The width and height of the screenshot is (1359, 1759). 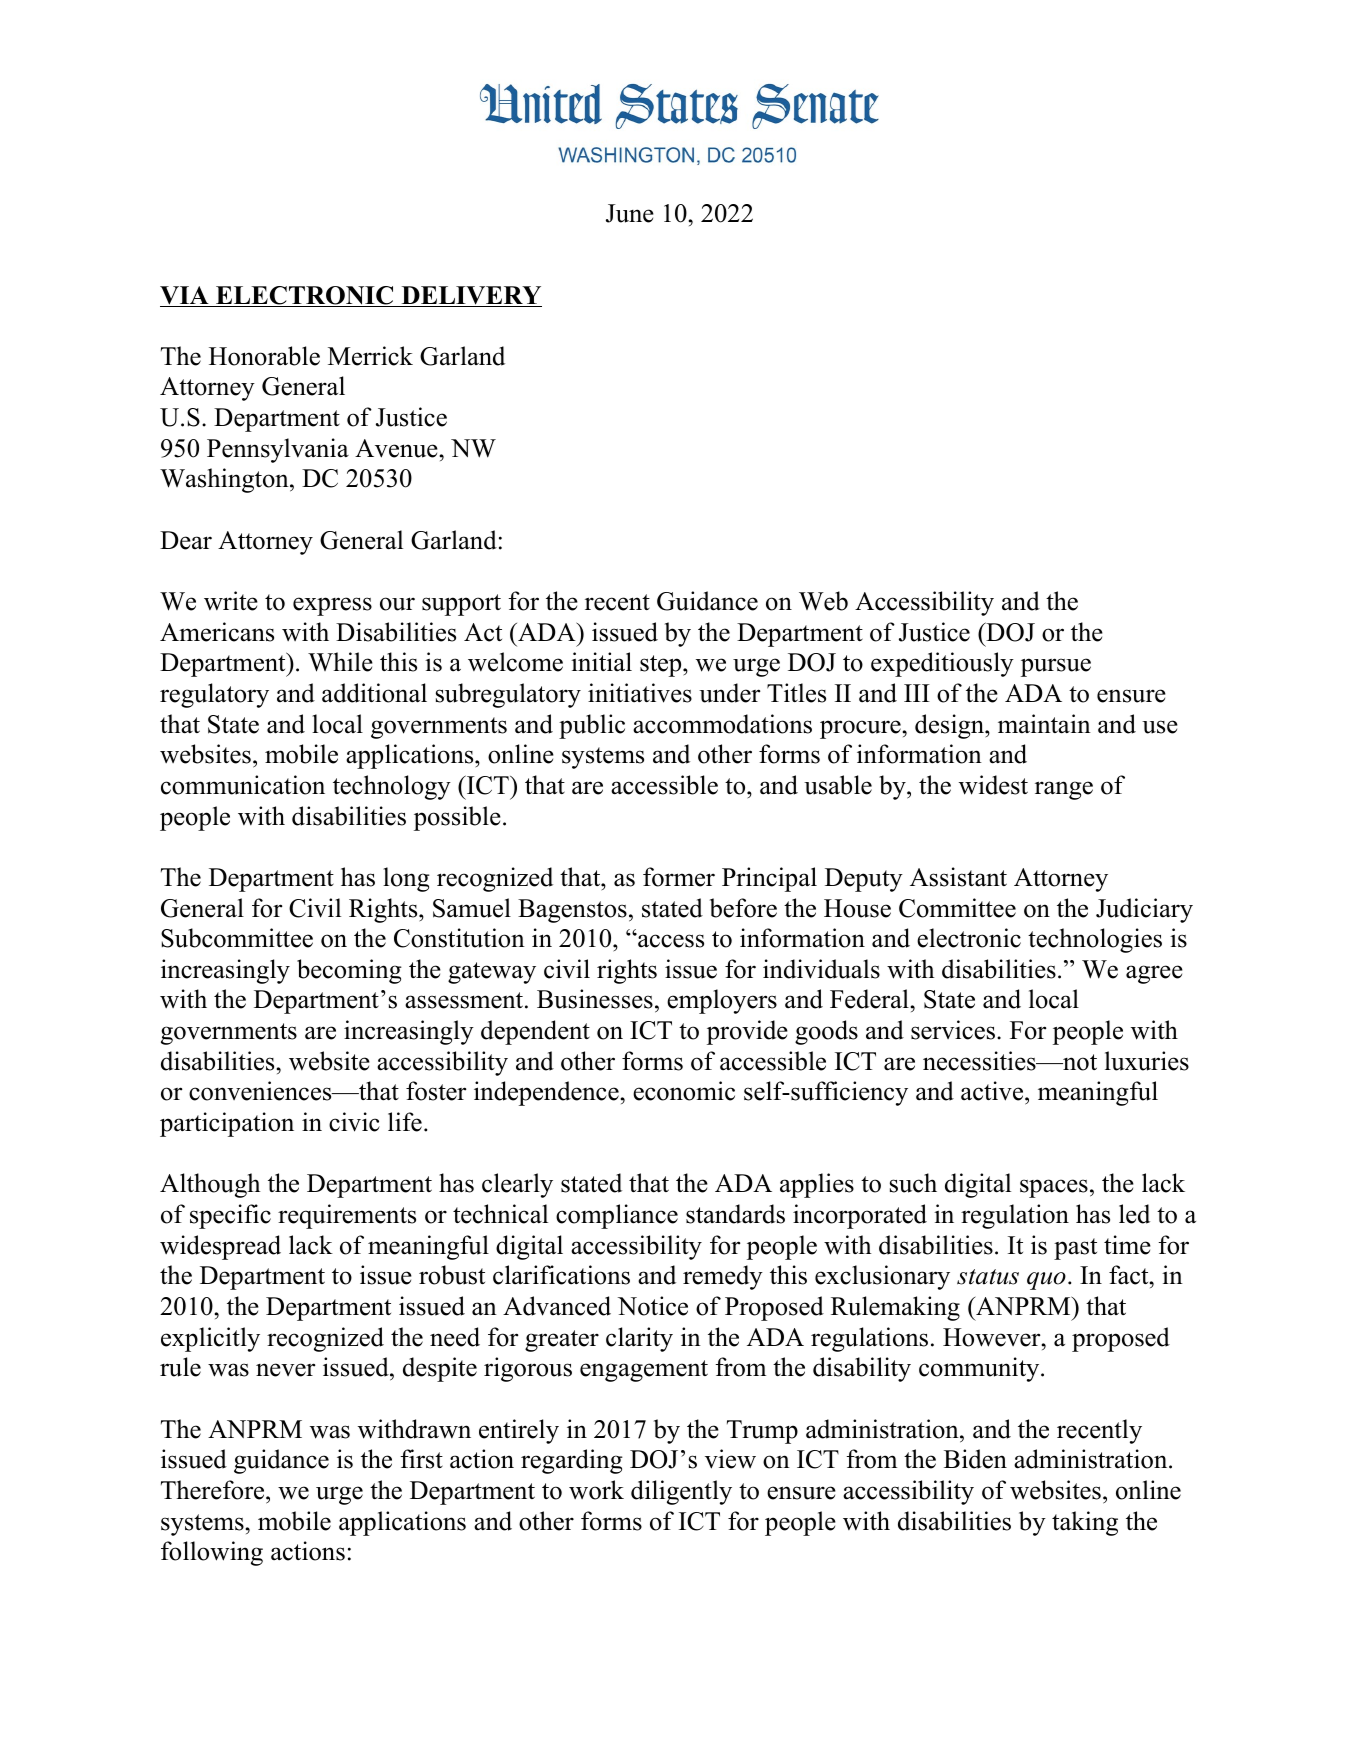 I want to click on Assistant, so click(x=958, y=877).
